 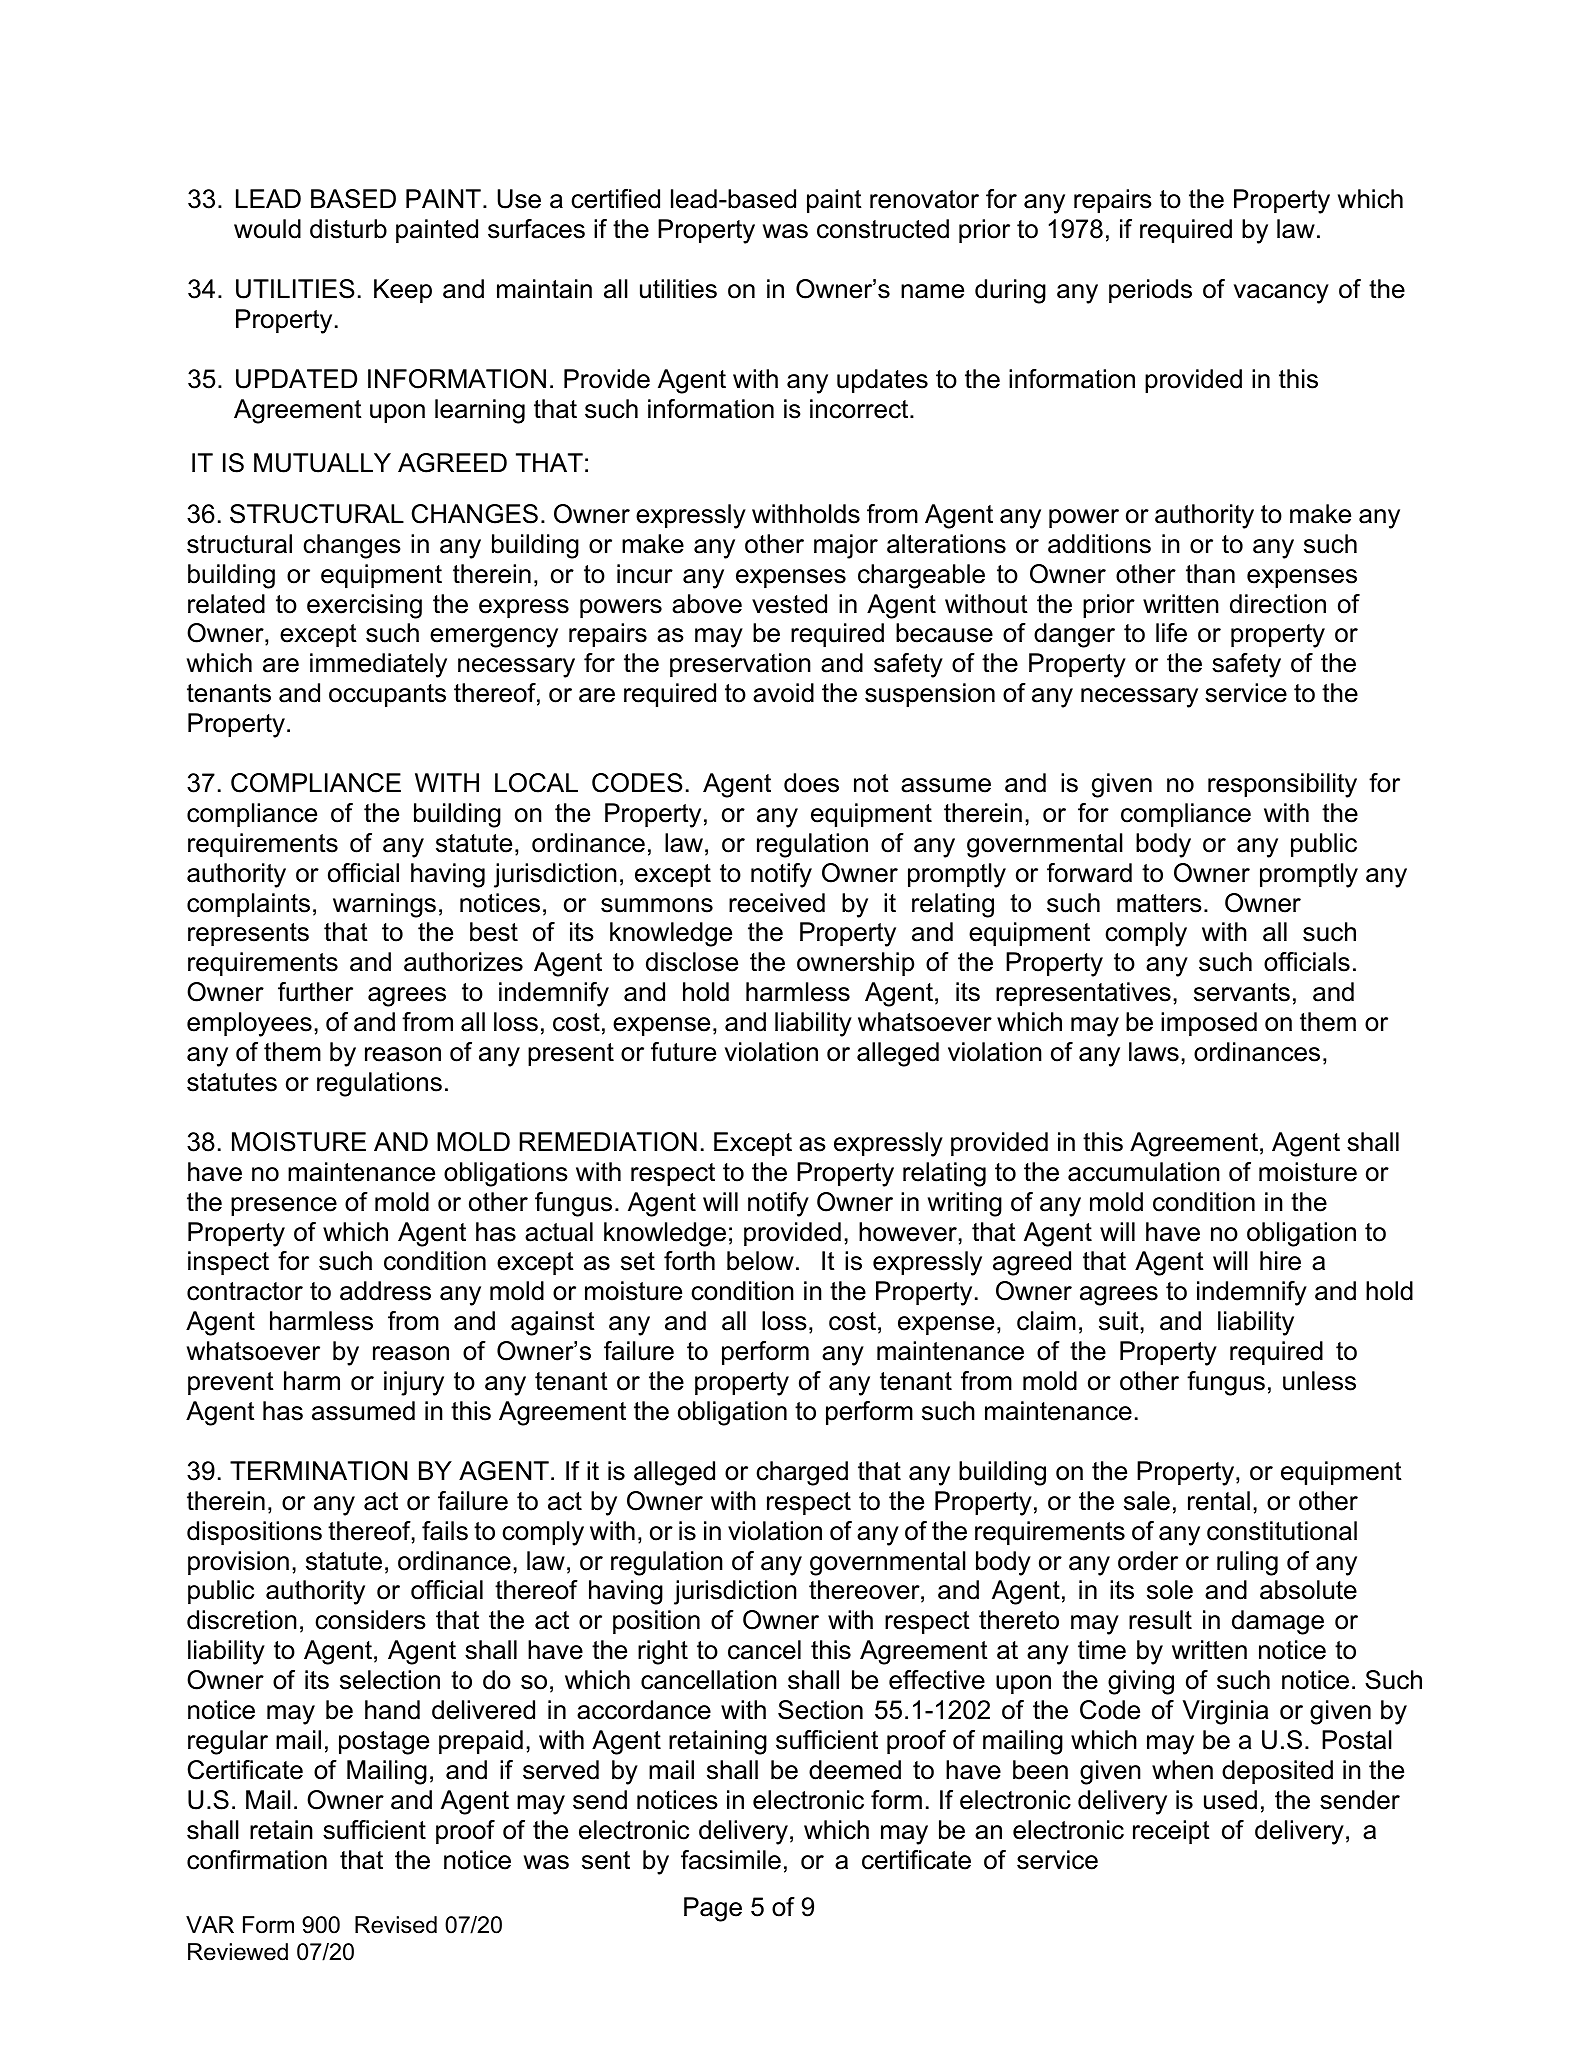 I want to click on vacancy, so click(x=1281, y=294).
